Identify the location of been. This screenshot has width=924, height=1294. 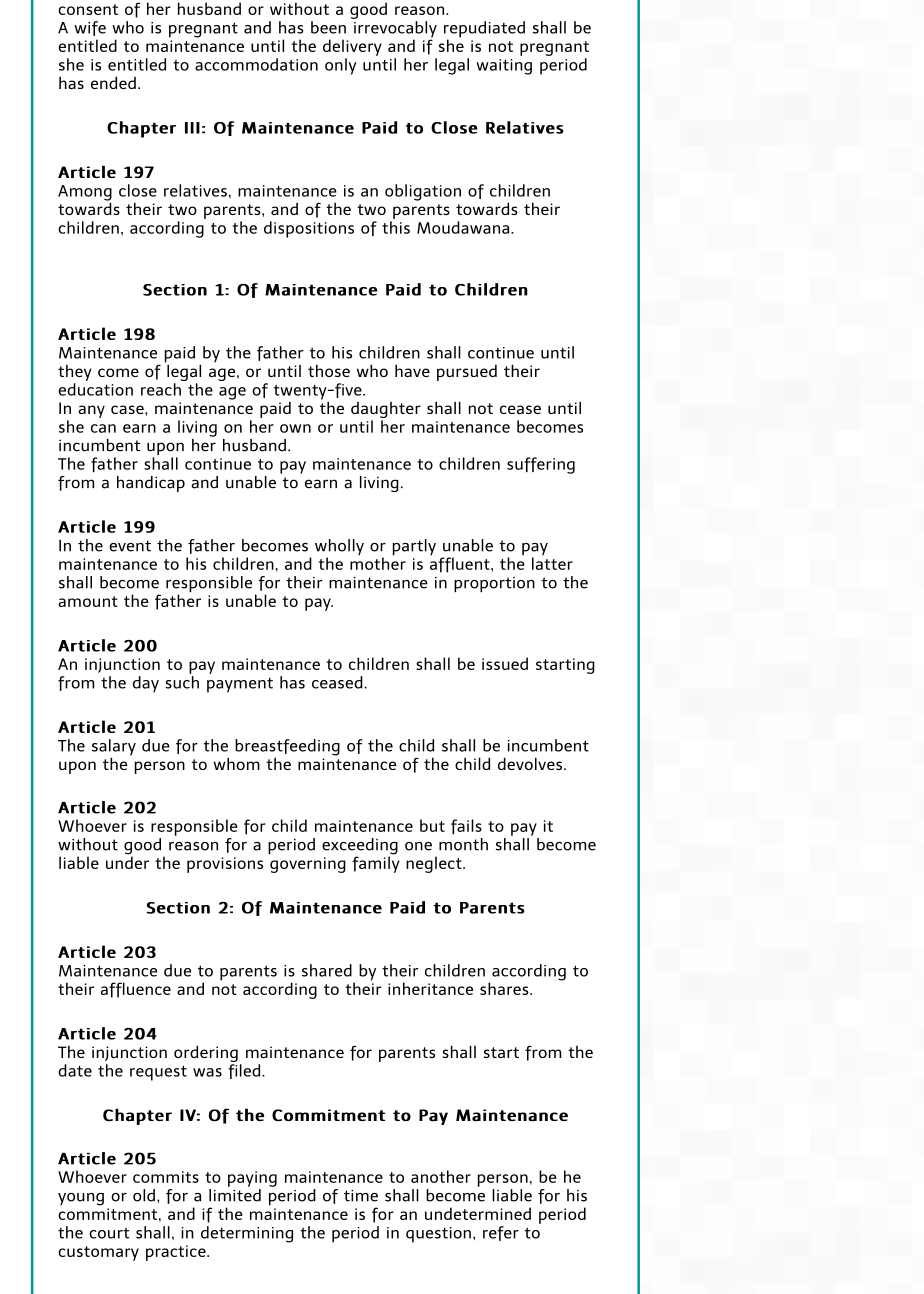
(328, 27).
